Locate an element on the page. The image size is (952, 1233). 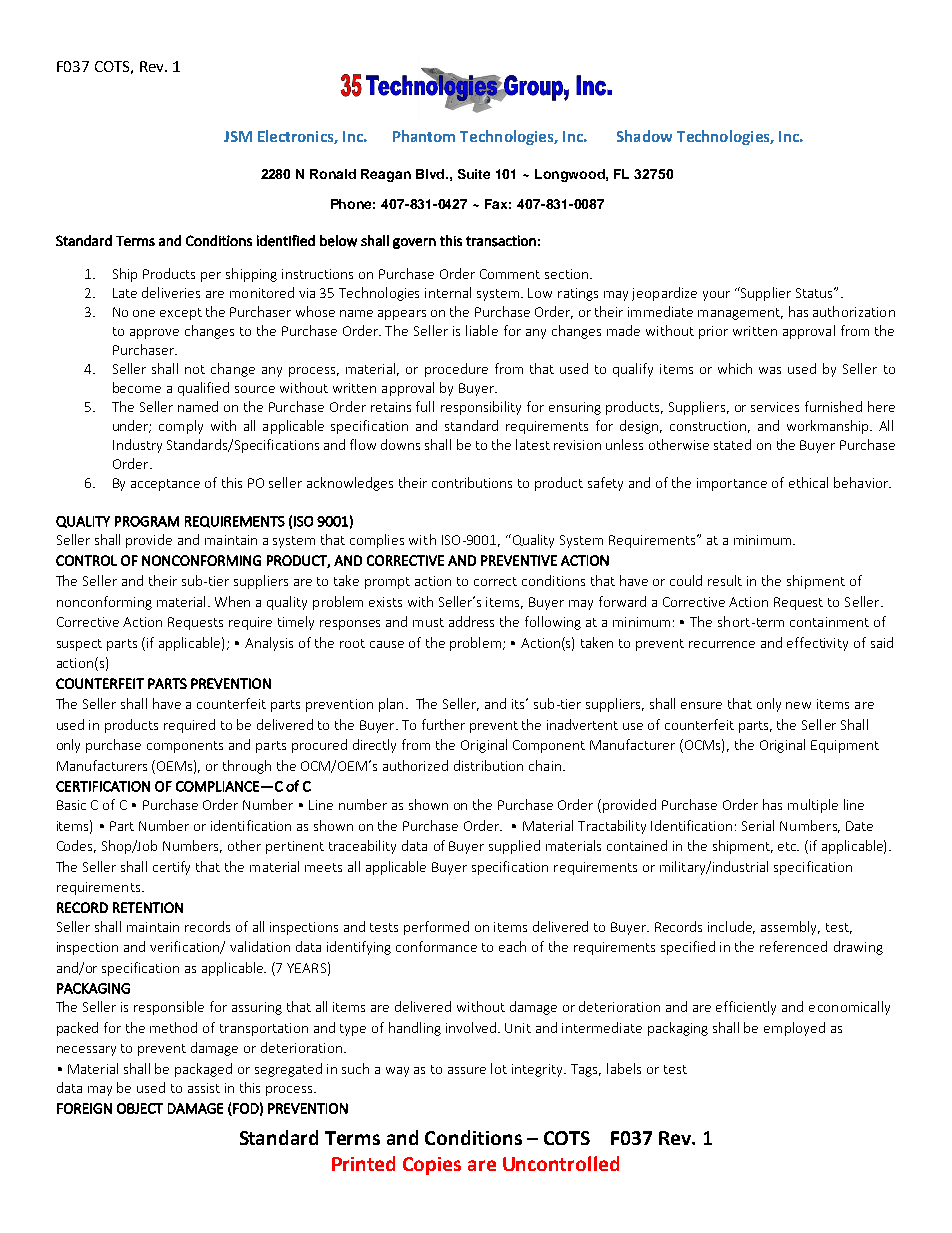
contributions is located at coordinates (472, 482).
